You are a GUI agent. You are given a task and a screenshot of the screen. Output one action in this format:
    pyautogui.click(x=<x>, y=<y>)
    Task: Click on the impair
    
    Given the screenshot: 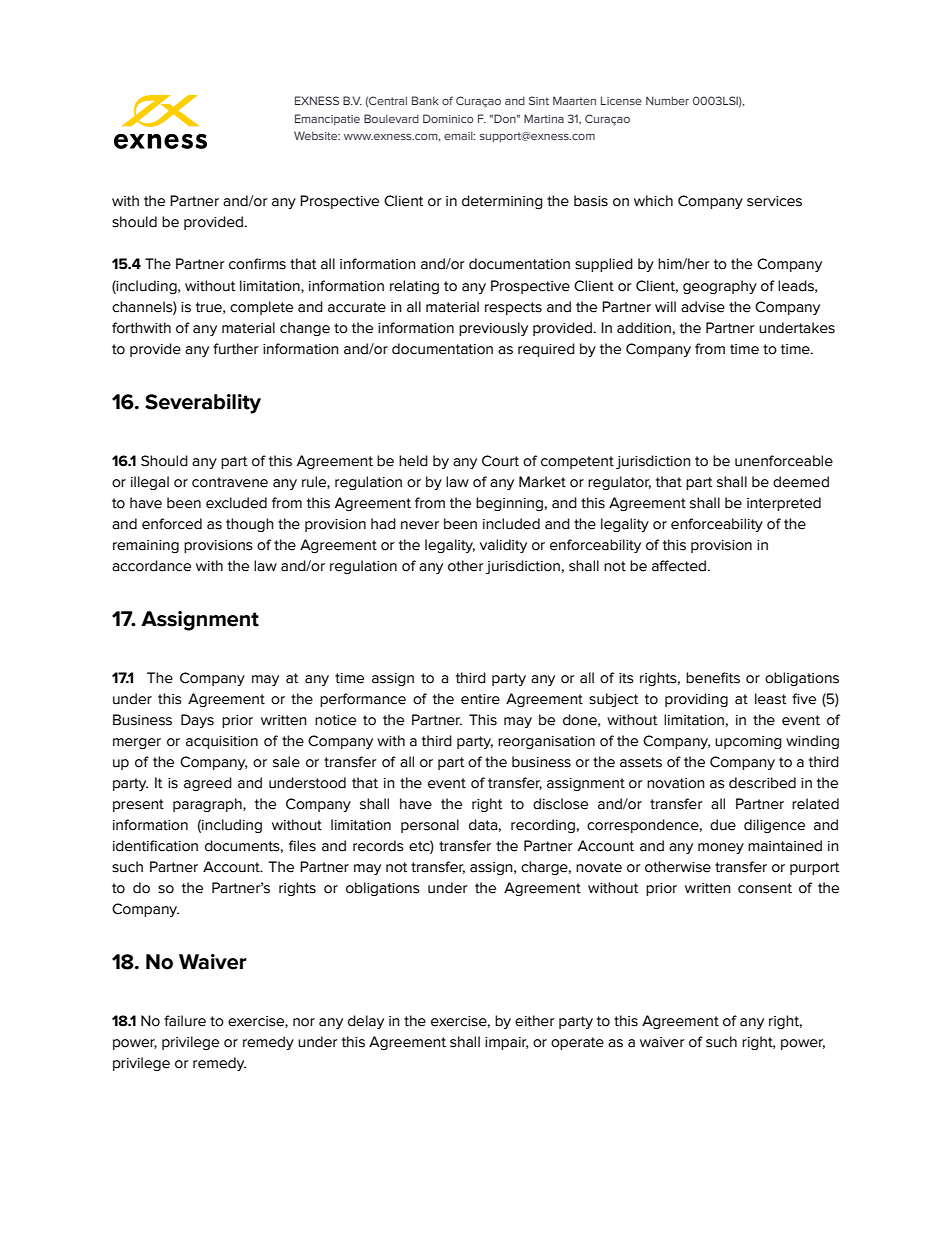 What is the action you would take?
    pyautogui.click(x=506, y=1043)
